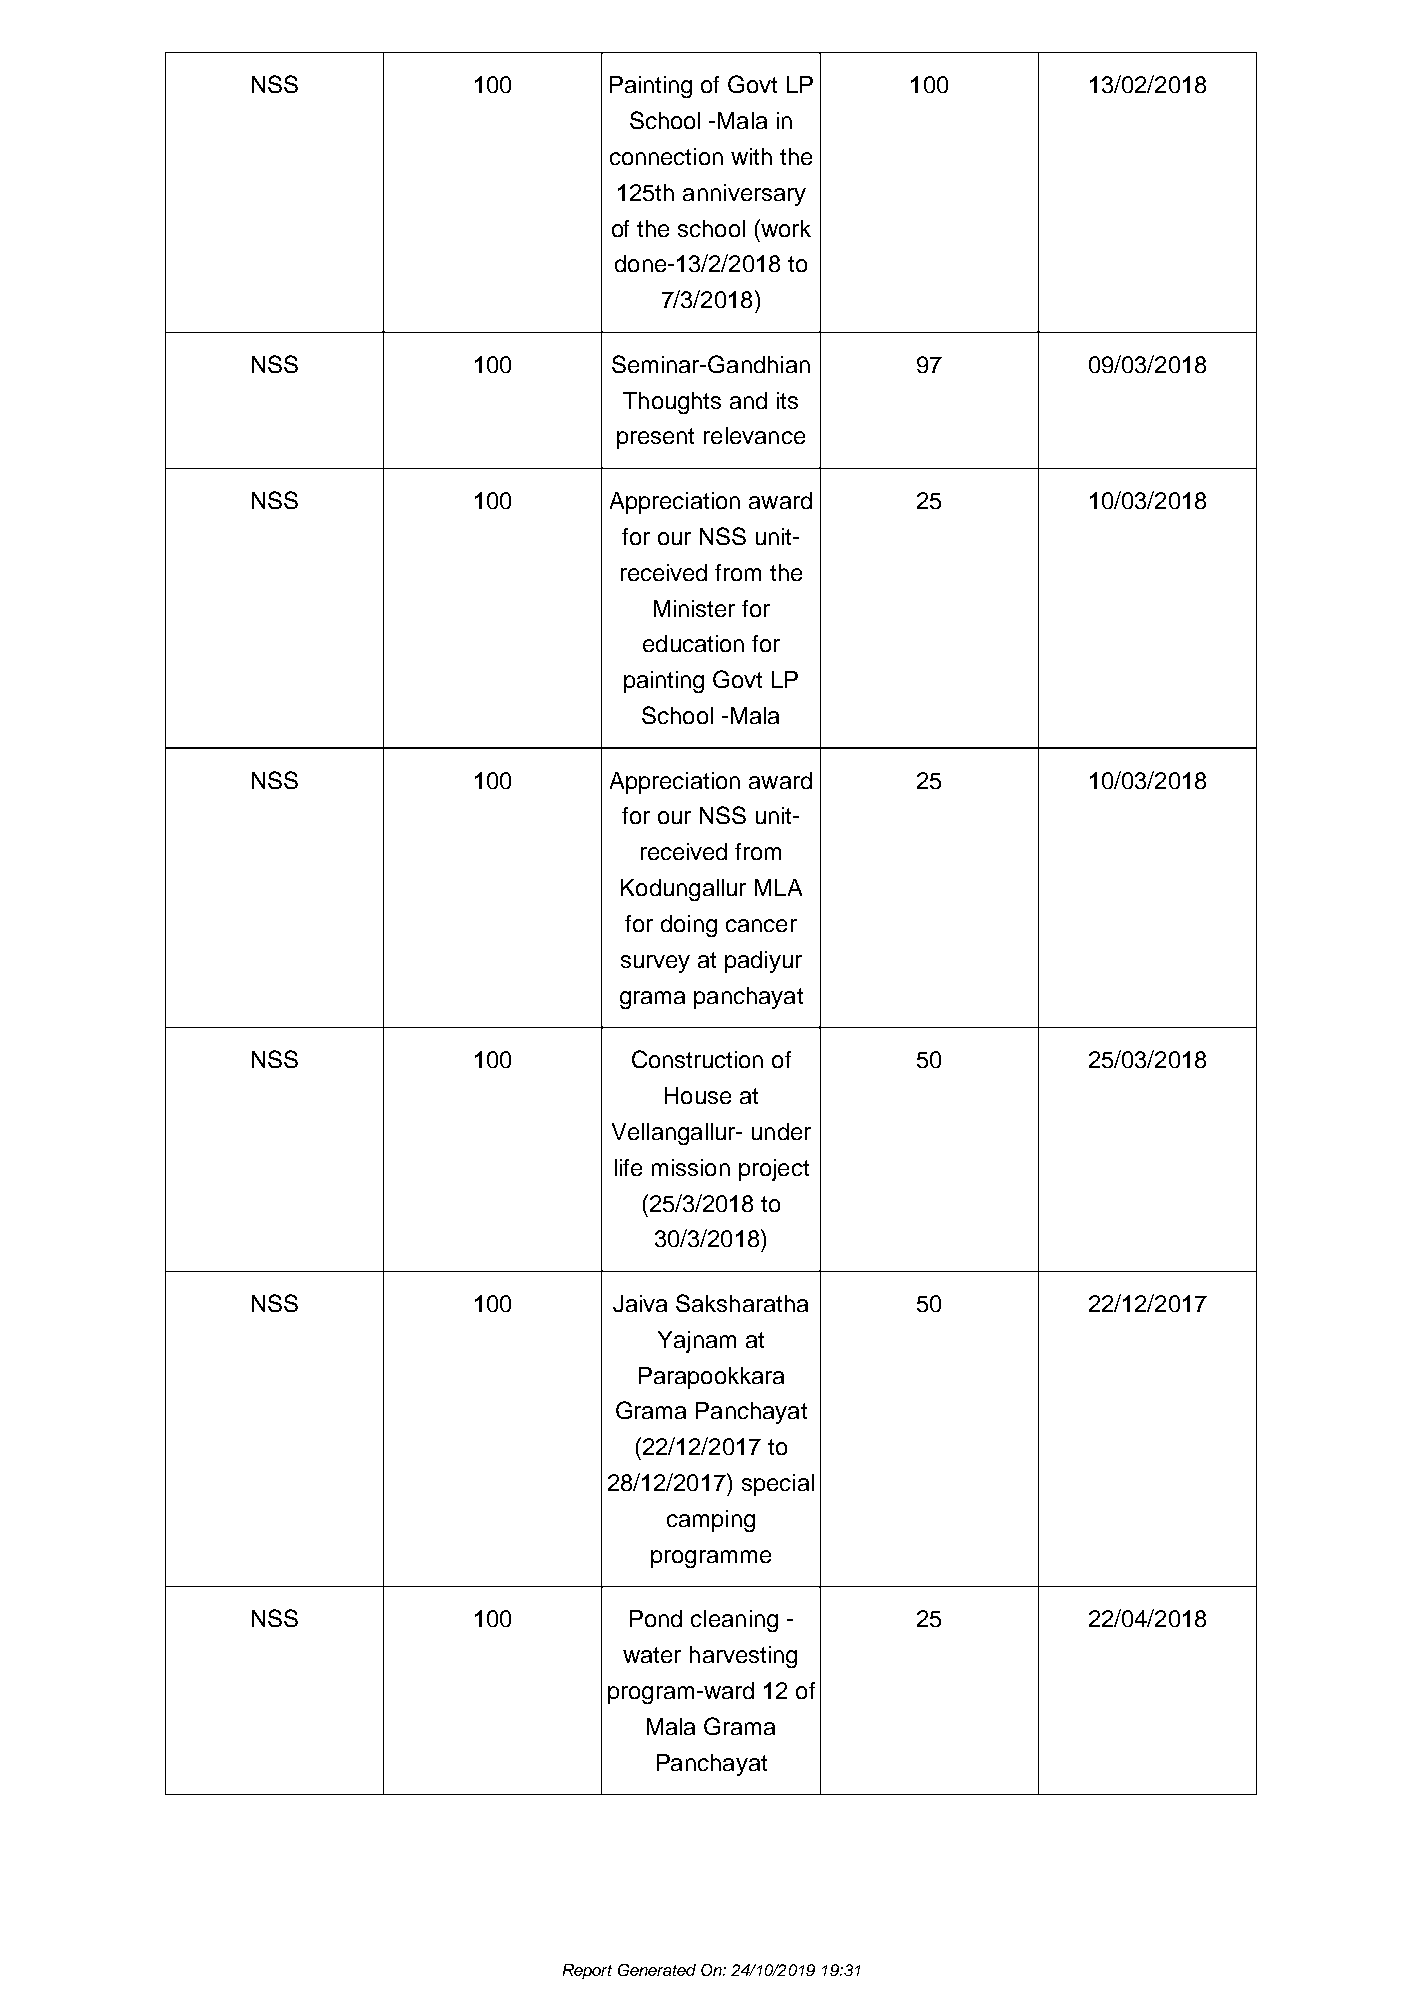  Describe the element at coordinates (751, 156) in the screenshot. I see `with` at that location.
